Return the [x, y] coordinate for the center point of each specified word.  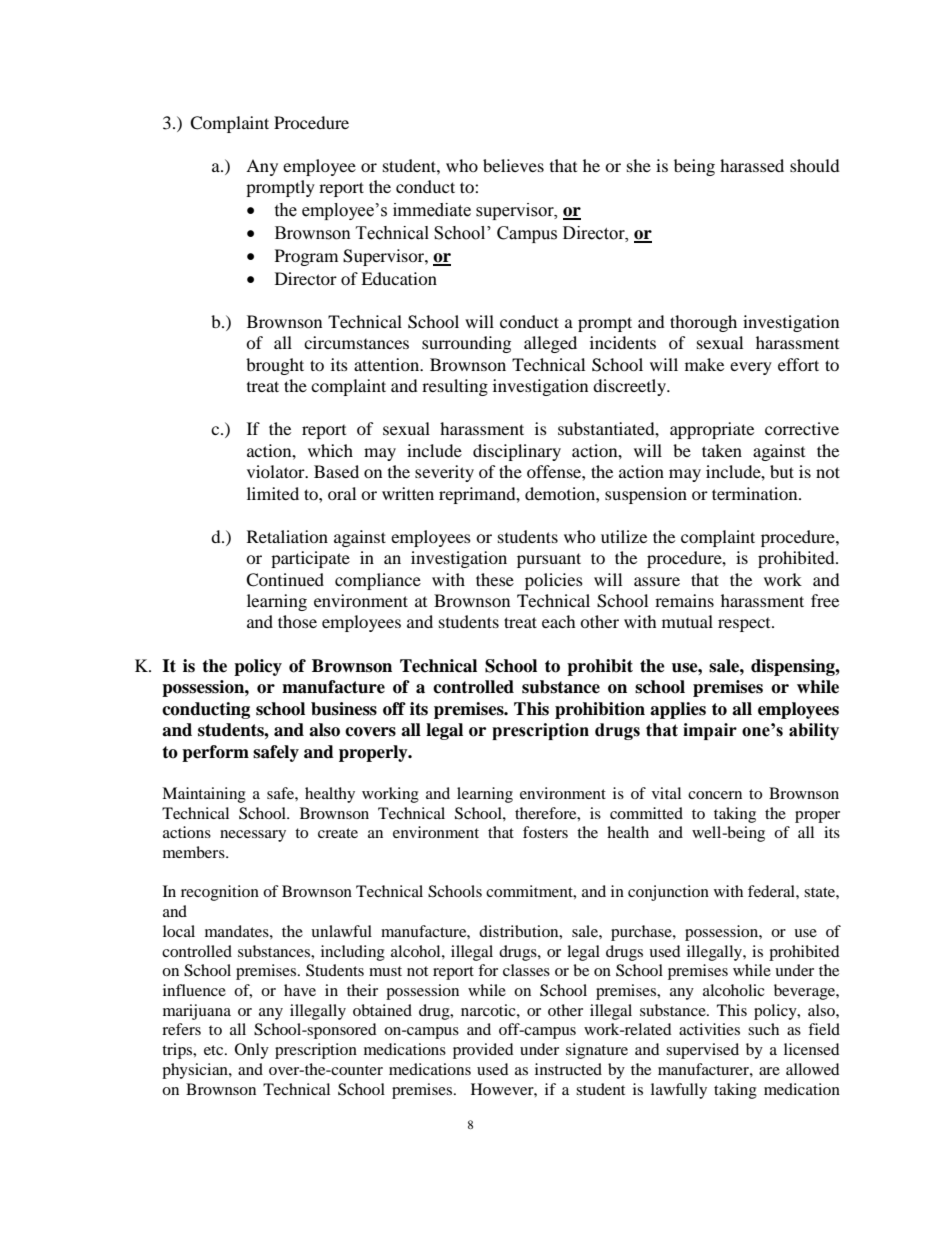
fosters [545, 832]
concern [715, 795]
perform [215, 753]
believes [513, 165]
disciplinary [517, 452]
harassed [752, 165]
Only [252, 1051]
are [769, 1071]
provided [483, 1051]
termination [756, 493]
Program [306, 257]
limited [273, 493]
